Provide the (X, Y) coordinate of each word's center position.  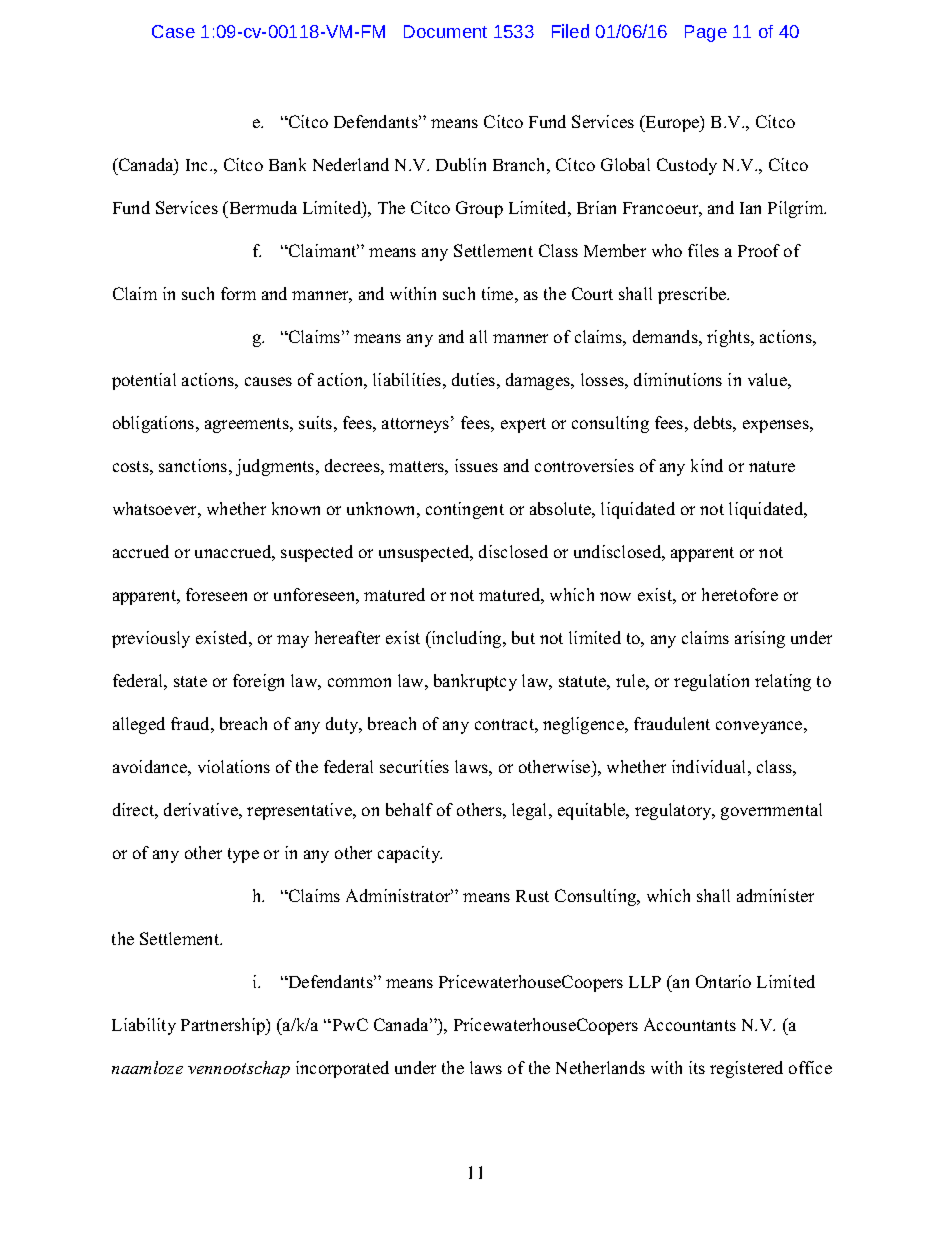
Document (445, 31)
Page (706, 33)
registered (746, 1069)
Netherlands (600, 1067)
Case (173, 31)
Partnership (224, 1026)
